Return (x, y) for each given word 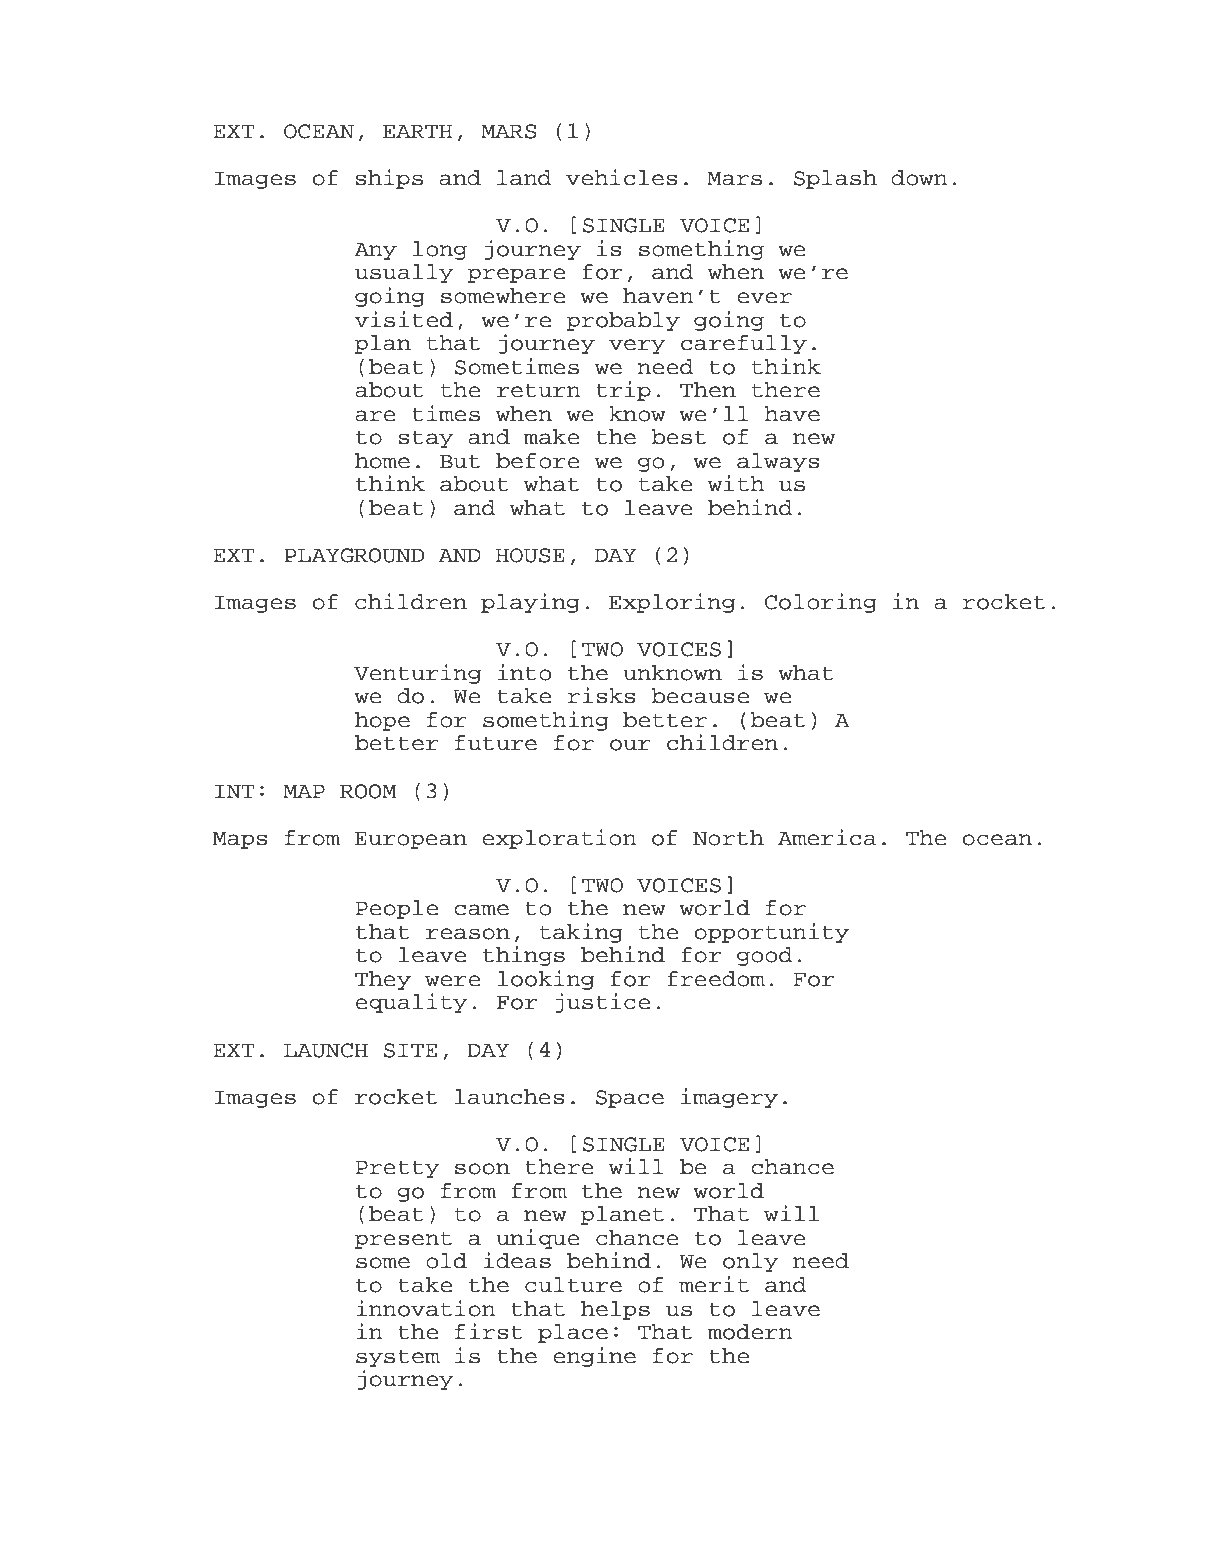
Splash (835, 179)
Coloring (821, 603)
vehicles (622, 177)
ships (389, 179)
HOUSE (530, 555)
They (383, 980)
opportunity (772, 933)
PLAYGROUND (354, 555)
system (398, 1358)
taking (581, 933)
